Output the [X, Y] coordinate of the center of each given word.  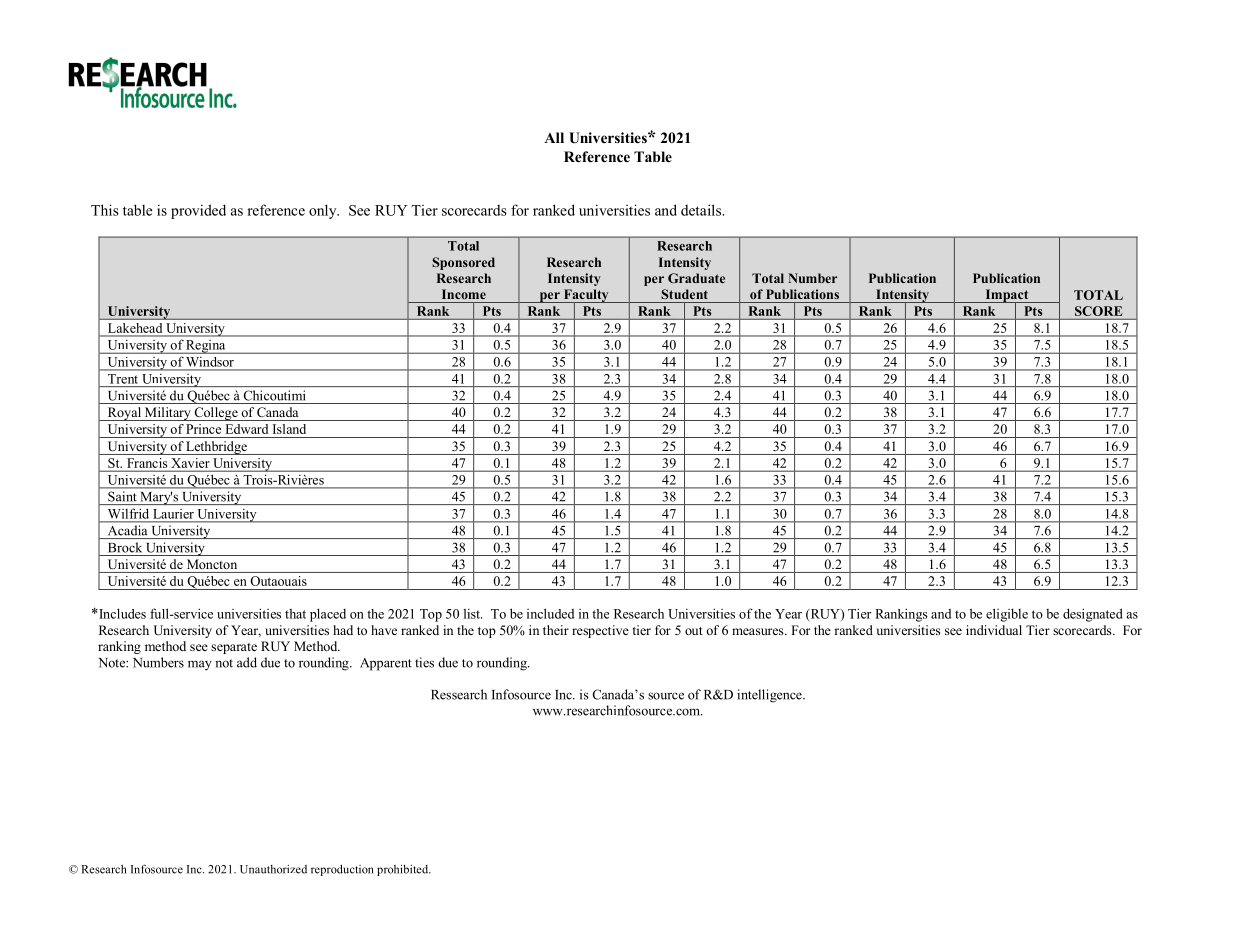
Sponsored [463, 263]
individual [994, 630]
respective [600, 631]
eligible [1007, 615]
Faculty [586, 297]
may [200, 665]
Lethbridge [216, 448]
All [554, 137]
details [702, 210]
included [550, 613]
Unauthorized [273, 869]
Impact [1007, 297]
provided [198, 211]
